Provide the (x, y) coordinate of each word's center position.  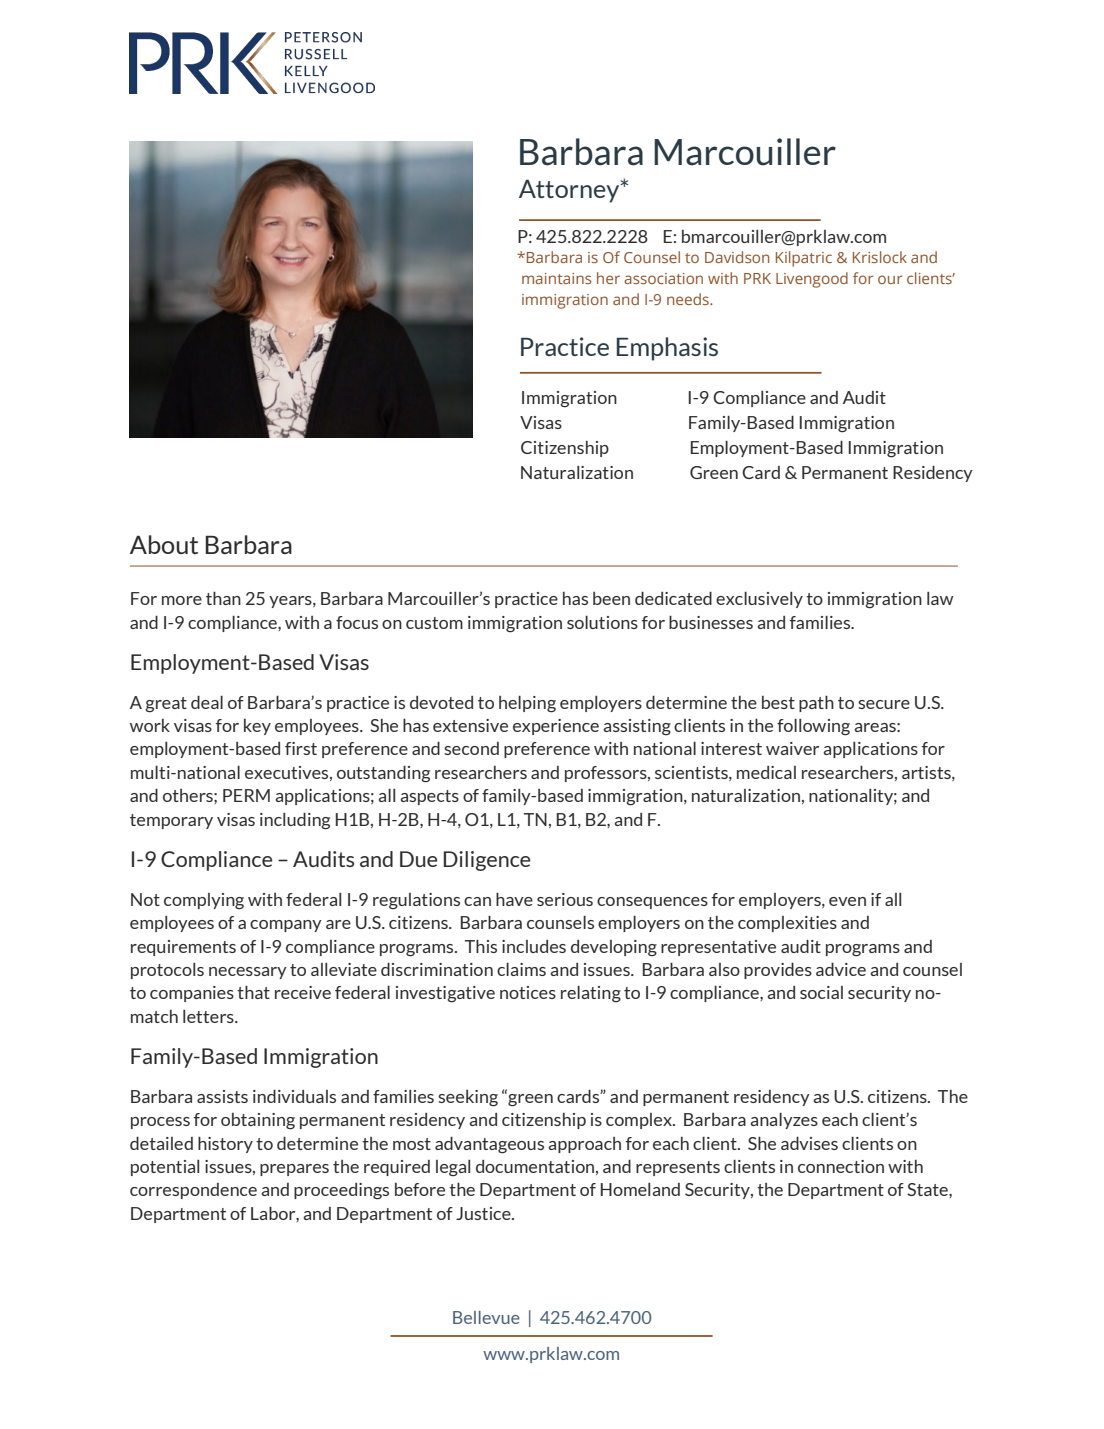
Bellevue (486, 1317)
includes (534, 946)
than (223, 598)
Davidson (737, 257)
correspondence (193, 1191)
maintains (557, 278)
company (286, 926)
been (611, 598)
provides (778, 971)
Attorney (570, 191)
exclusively (759, 600)
